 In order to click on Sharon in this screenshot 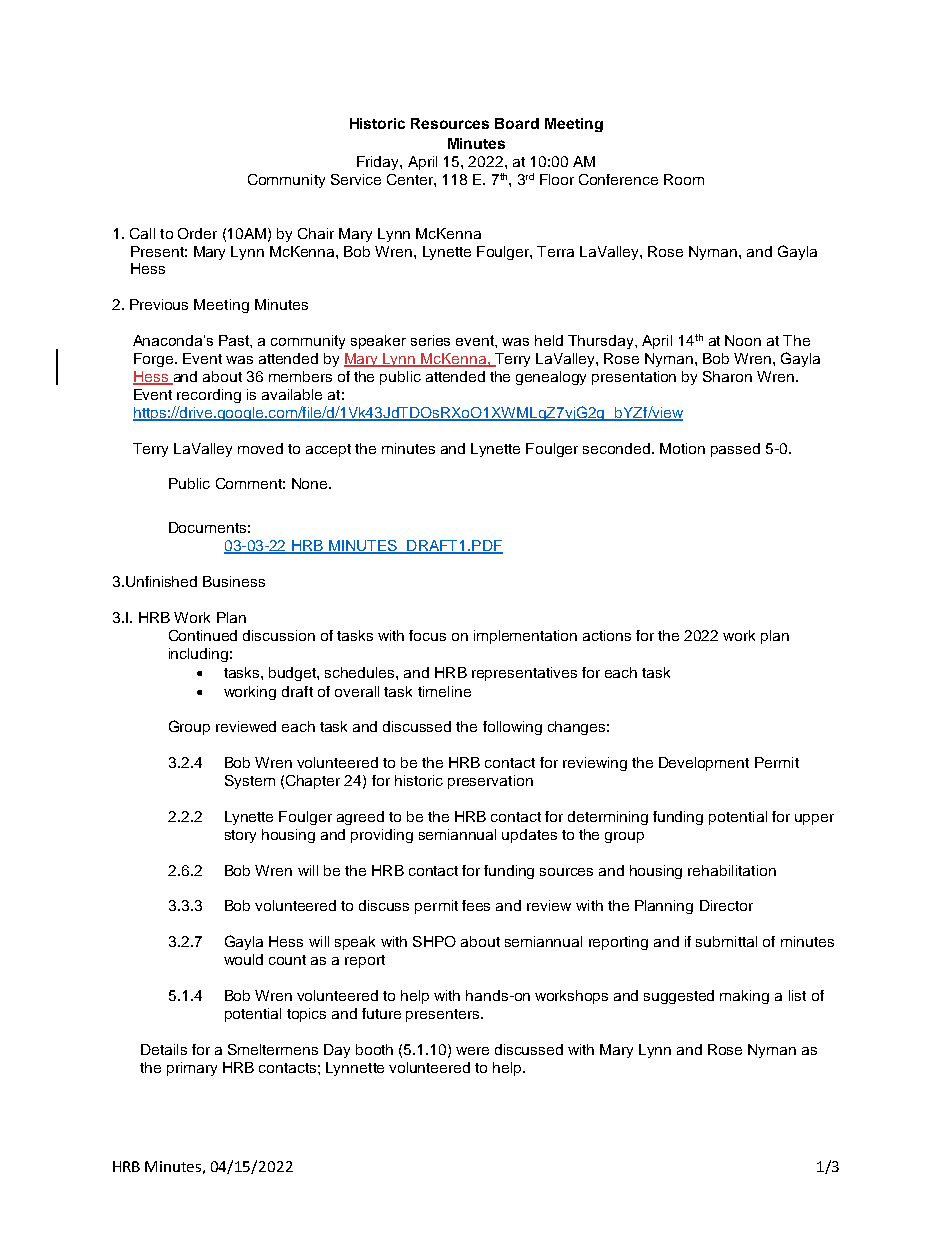, I will do `click(727, 376)`.
